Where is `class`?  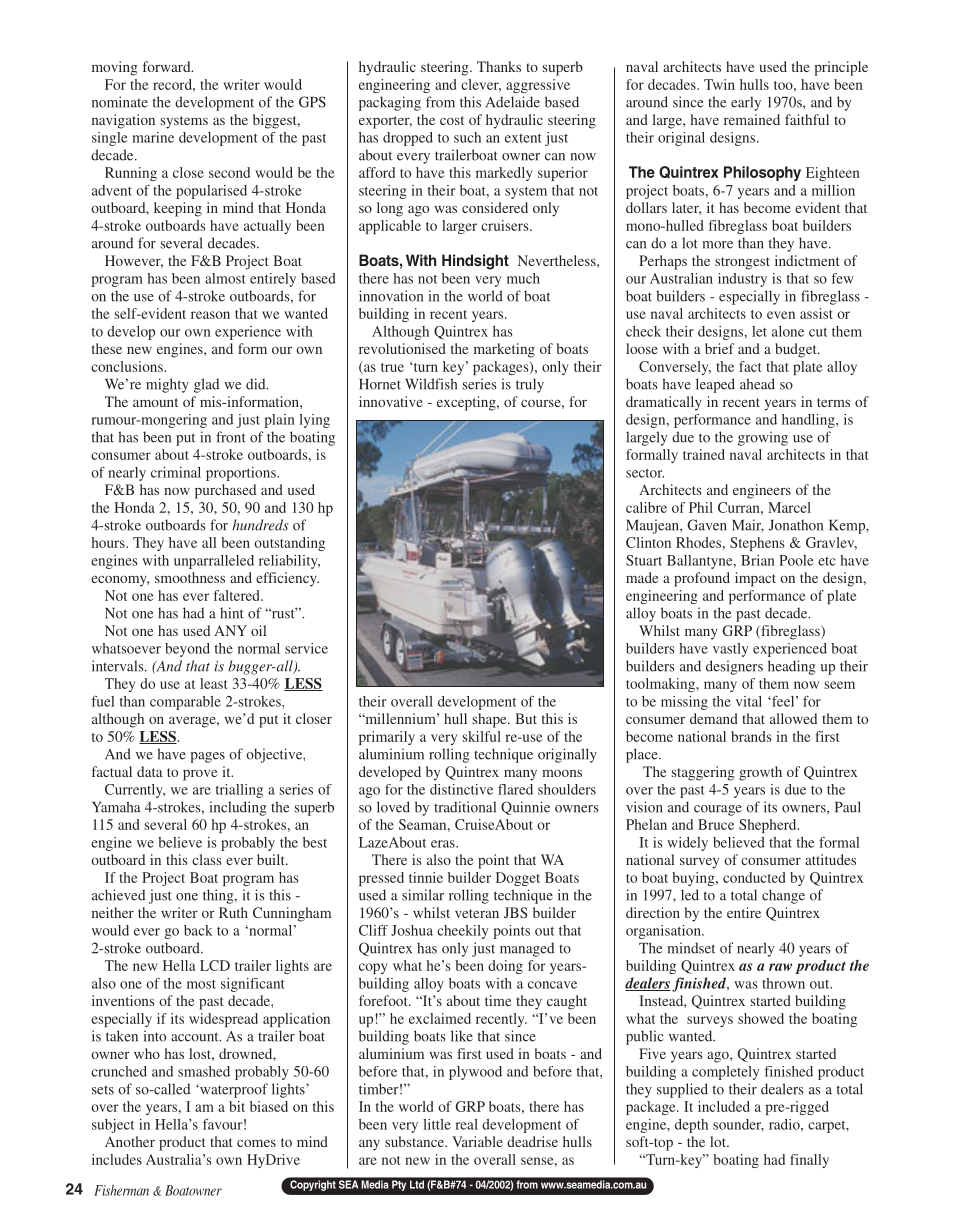
class is located at coordinates (207, 859).
